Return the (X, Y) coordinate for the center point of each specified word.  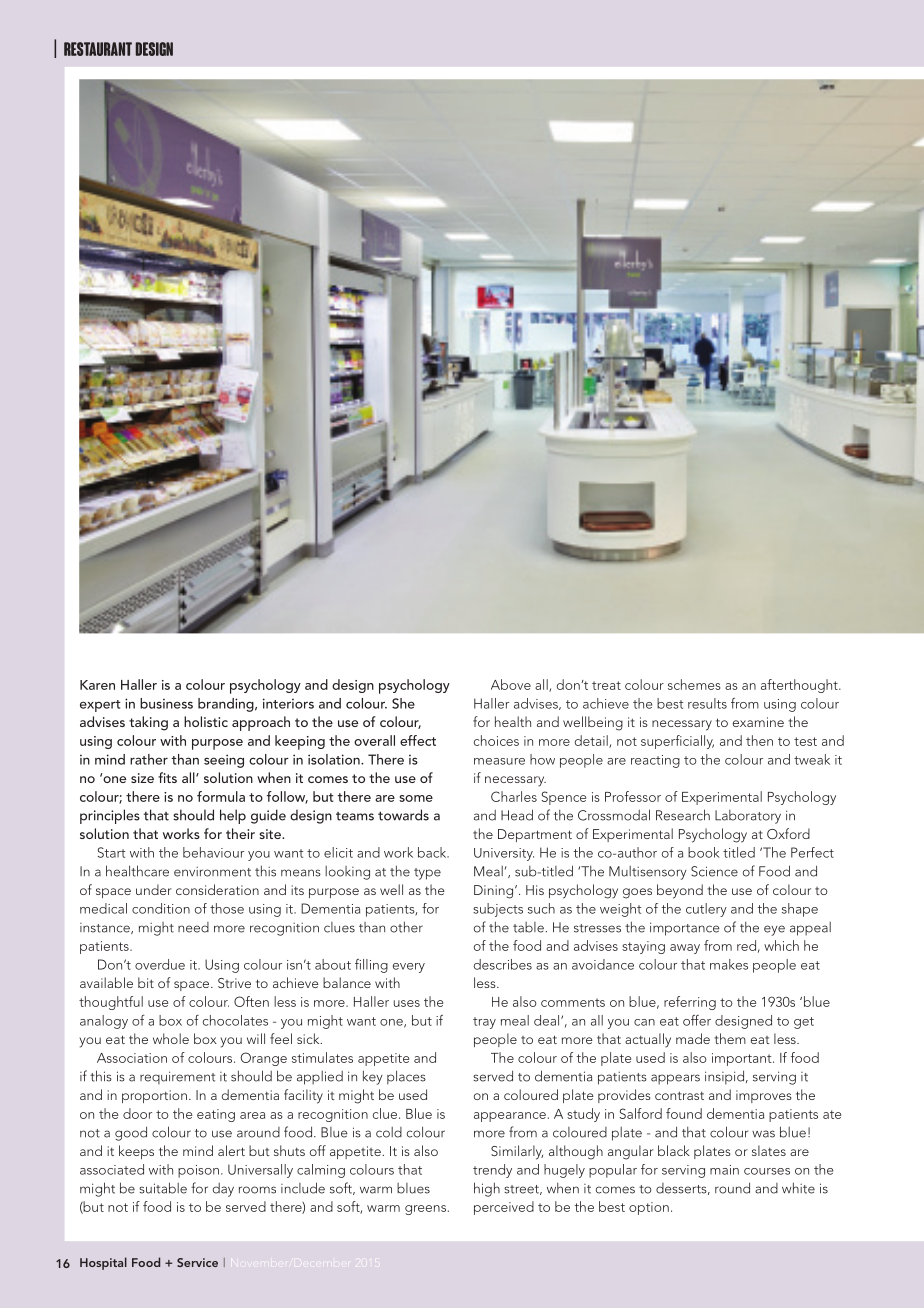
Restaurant (98, 49)
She (403, 703)
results (707, 703)
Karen (97, 685)
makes (729, 964)
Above (511, 684)
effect (418, 740)
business (166, 703)
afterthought (800, 686)
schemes (694, 684)
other (406, 927)
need (193, 927)
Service (197, 1262)
